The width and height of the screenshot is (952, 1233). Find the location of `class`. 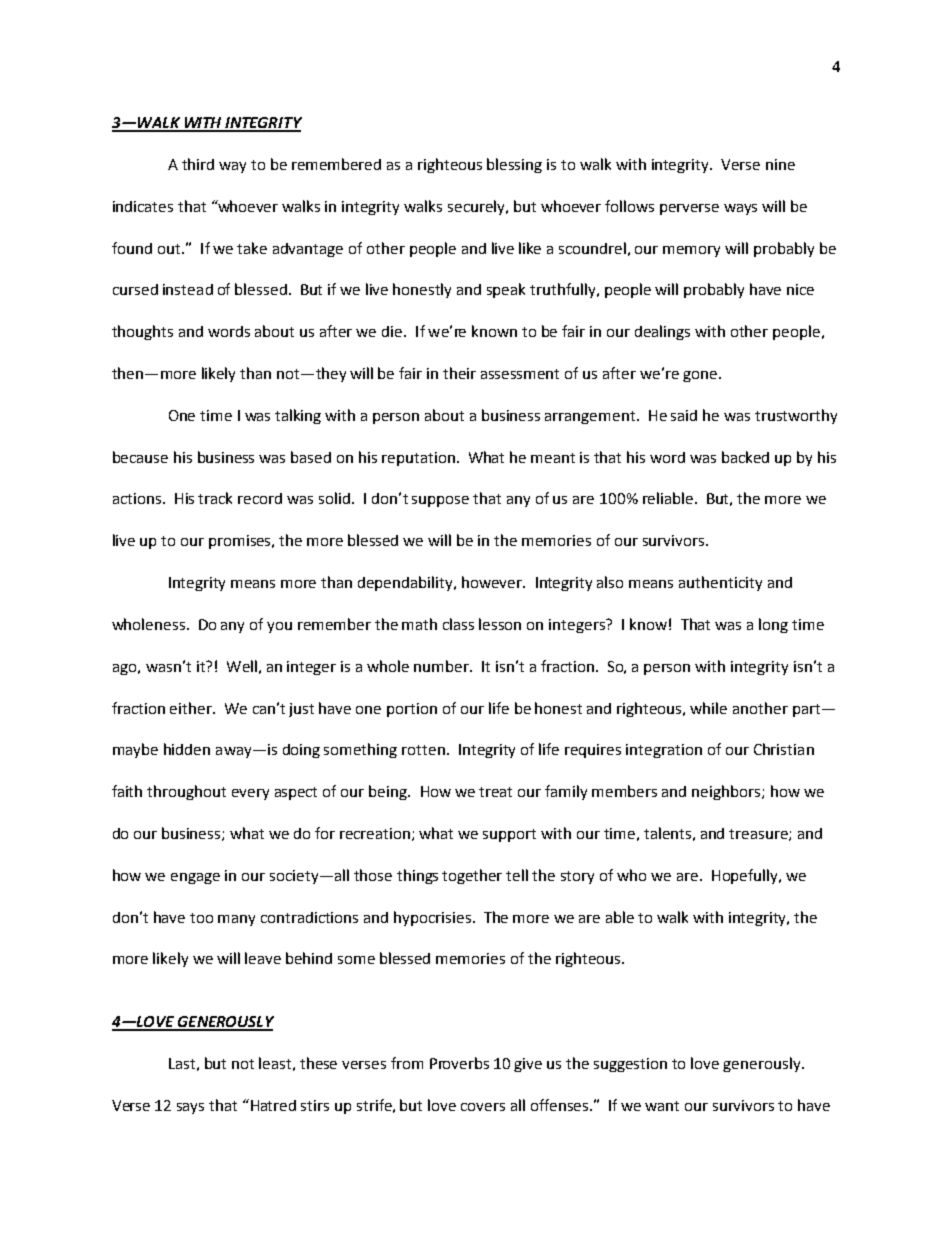

class is located at coordinates (458, 624).
